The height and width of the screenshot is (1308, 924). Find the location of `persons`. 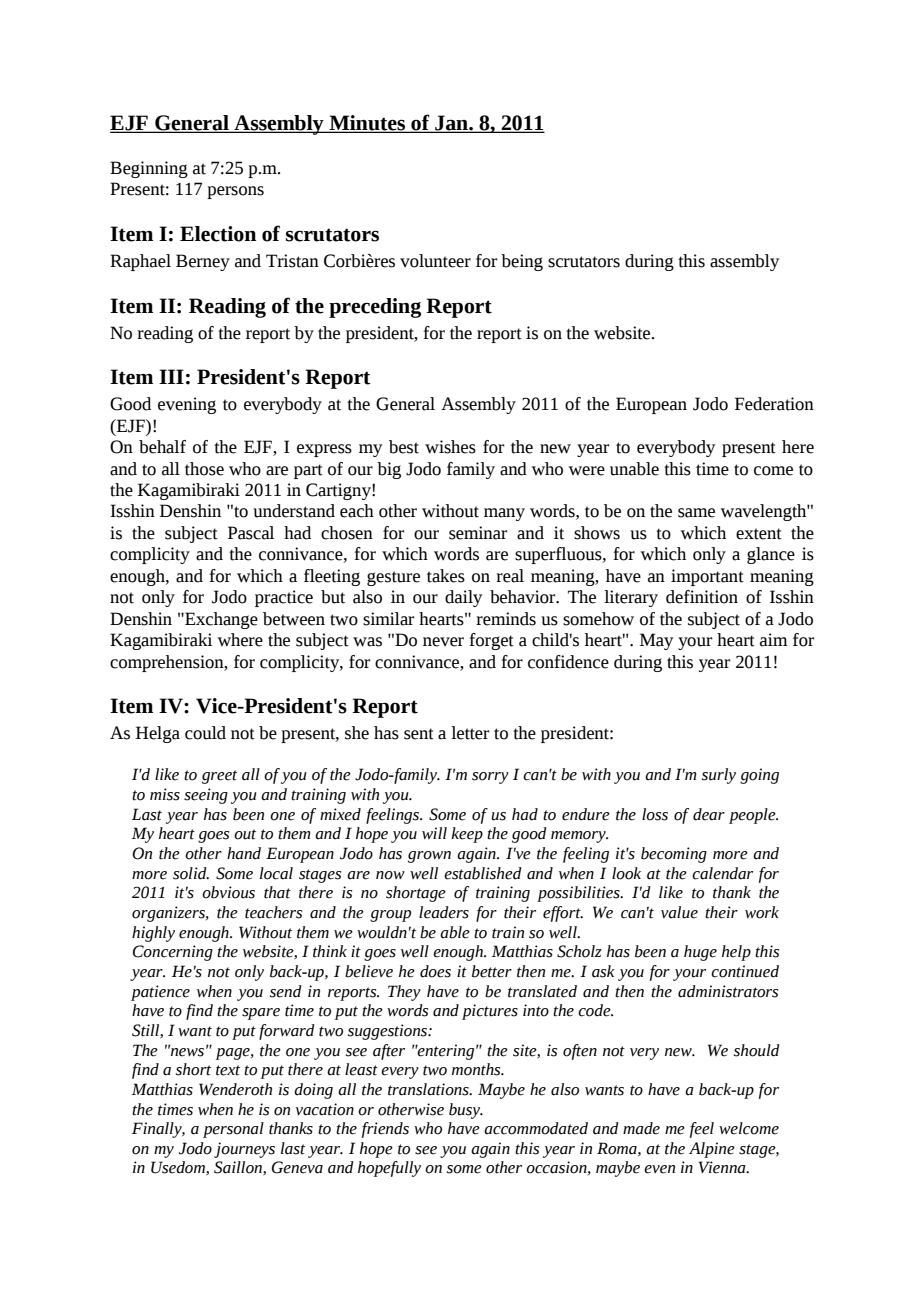

persons is located at coordinates (235, 192).
